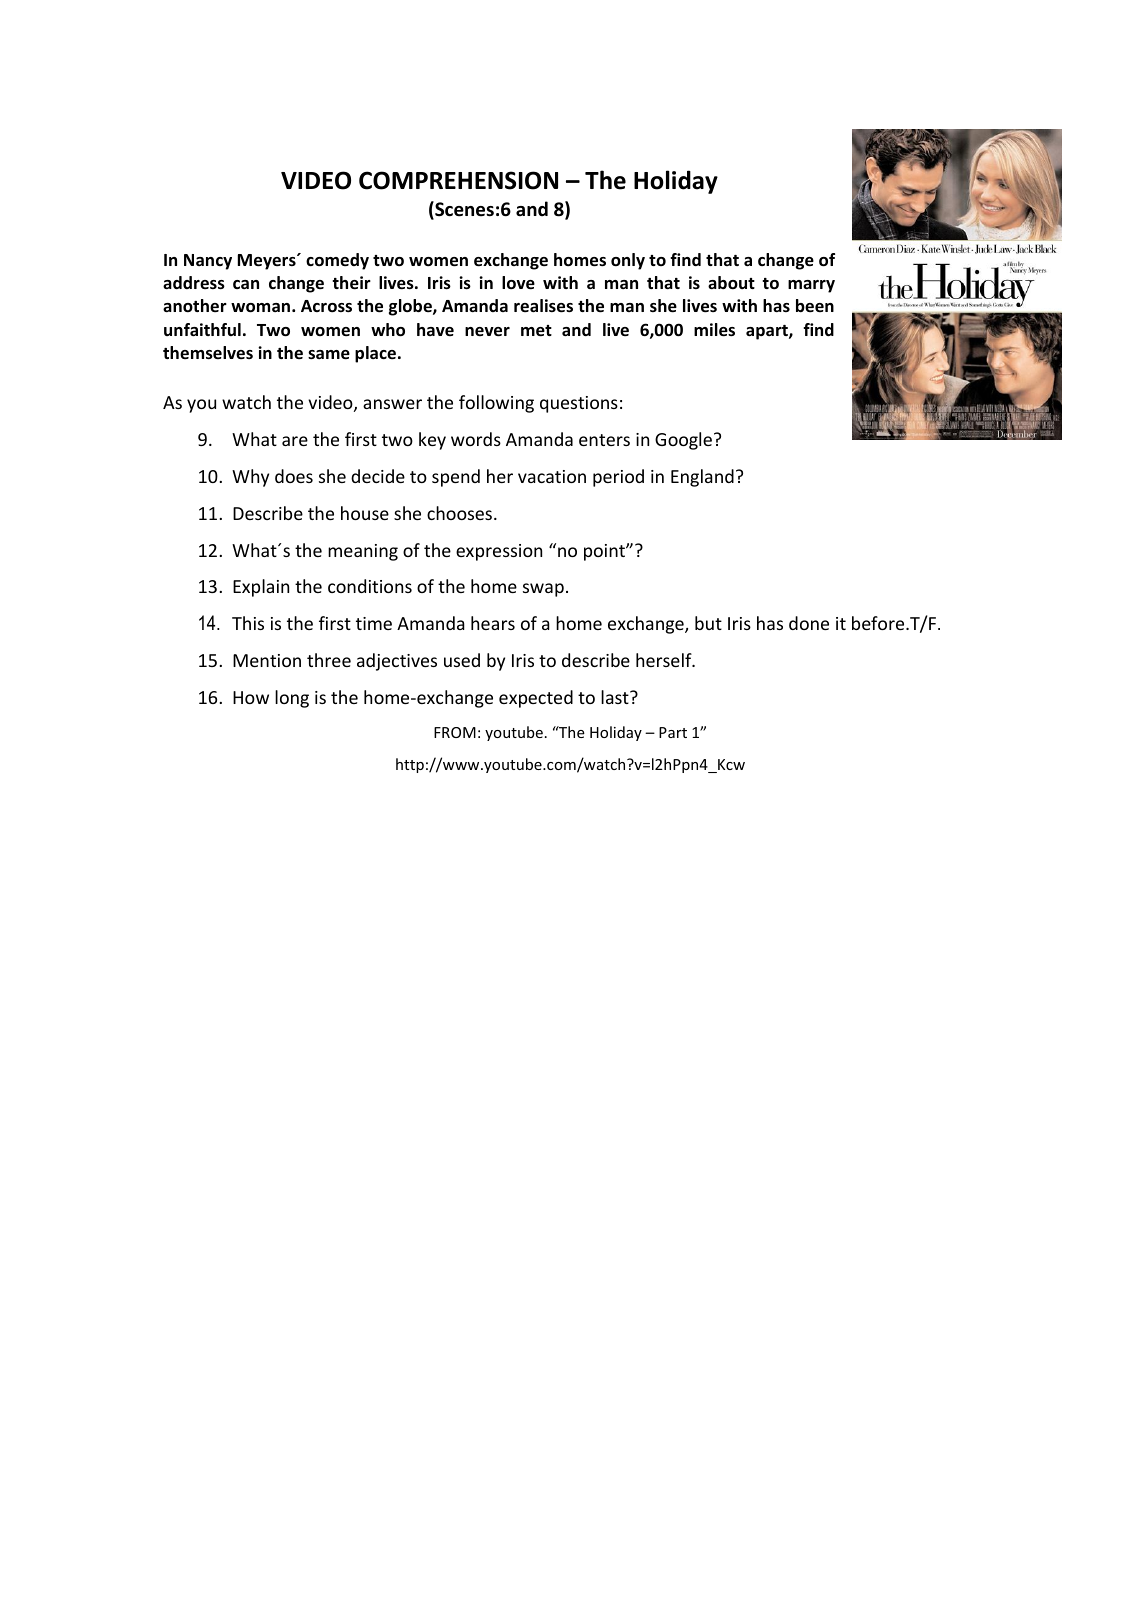  Describe the element at coordinates (493, 623) in the screenshot. I see `hears` at that location.
